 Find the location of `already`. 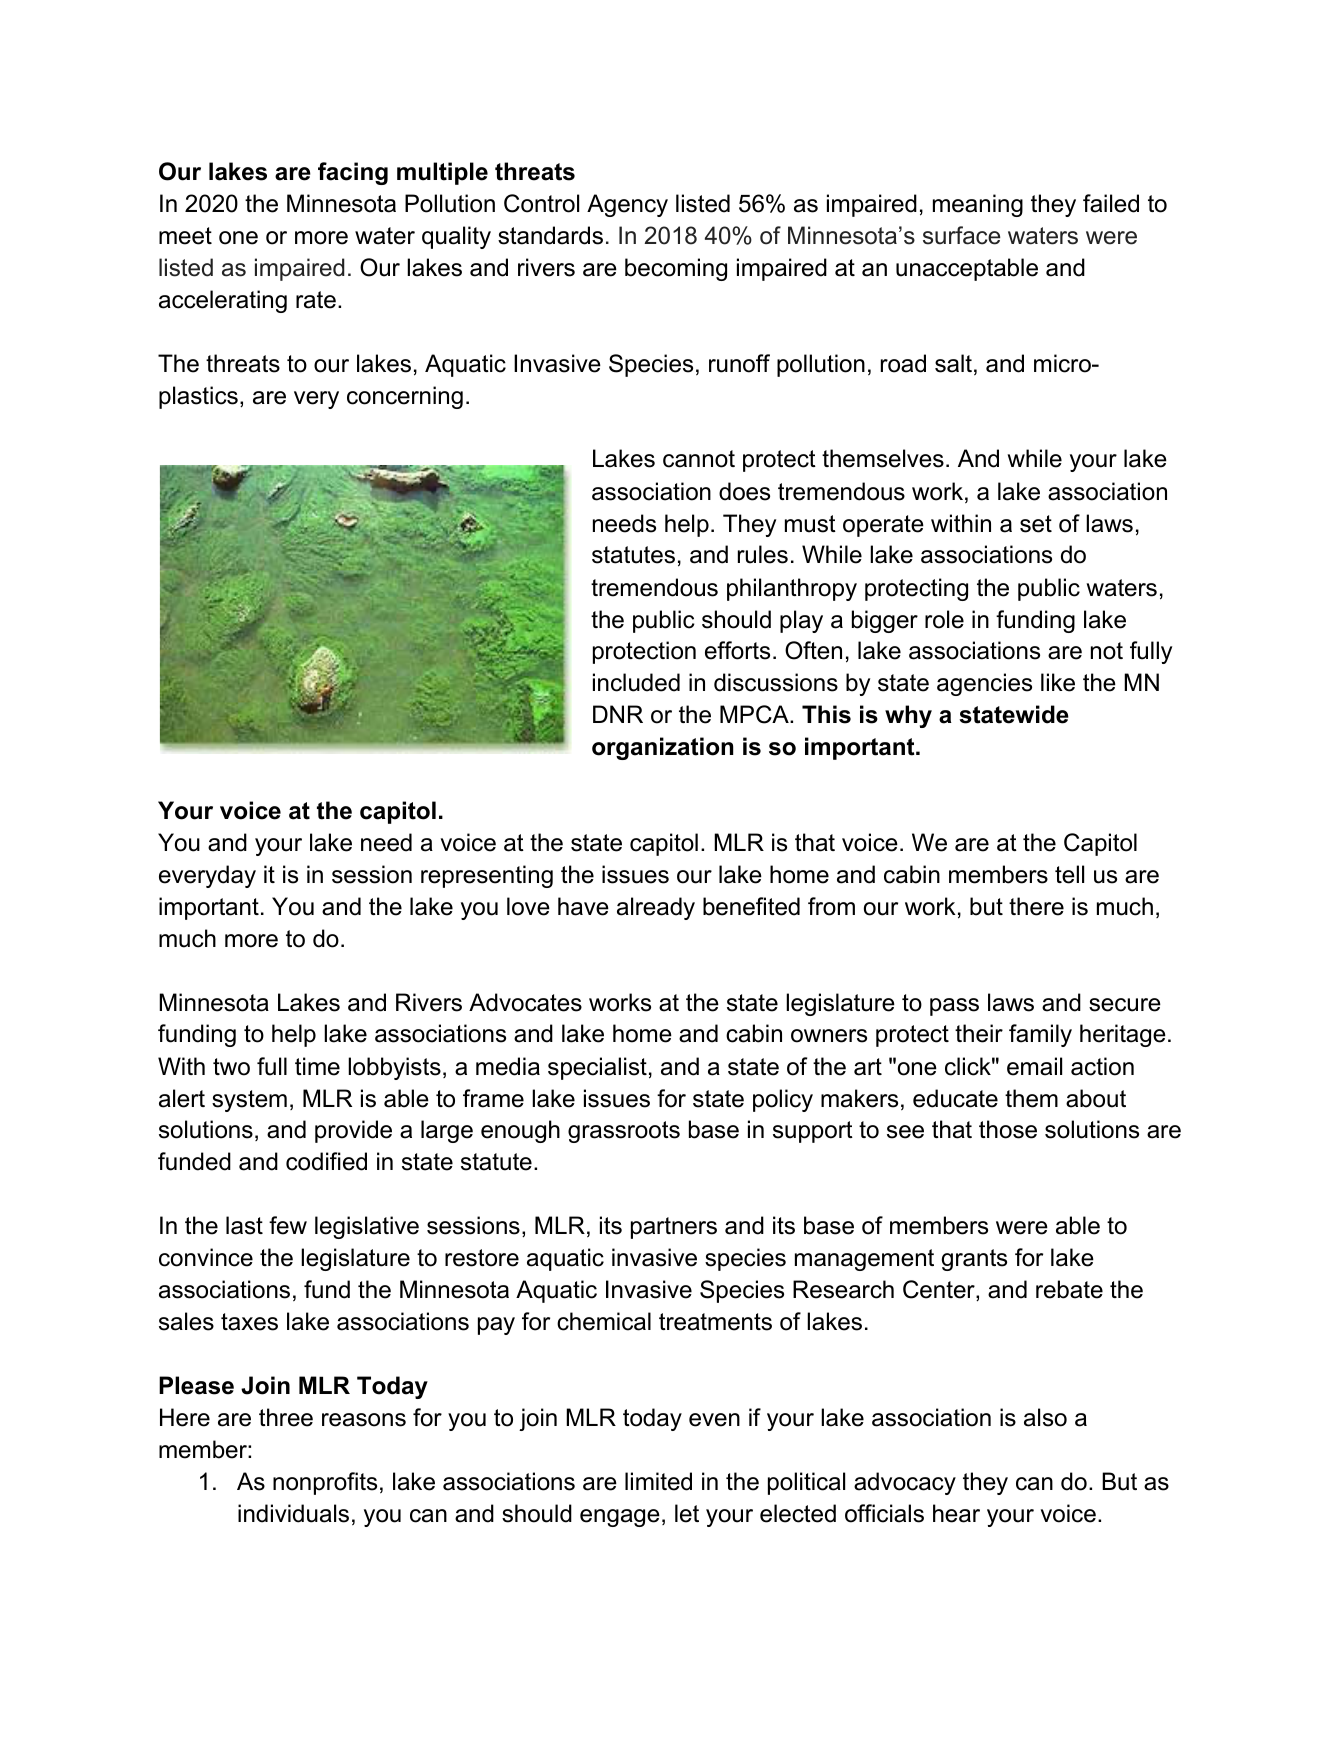

already is located at coordinates (656, 908).
